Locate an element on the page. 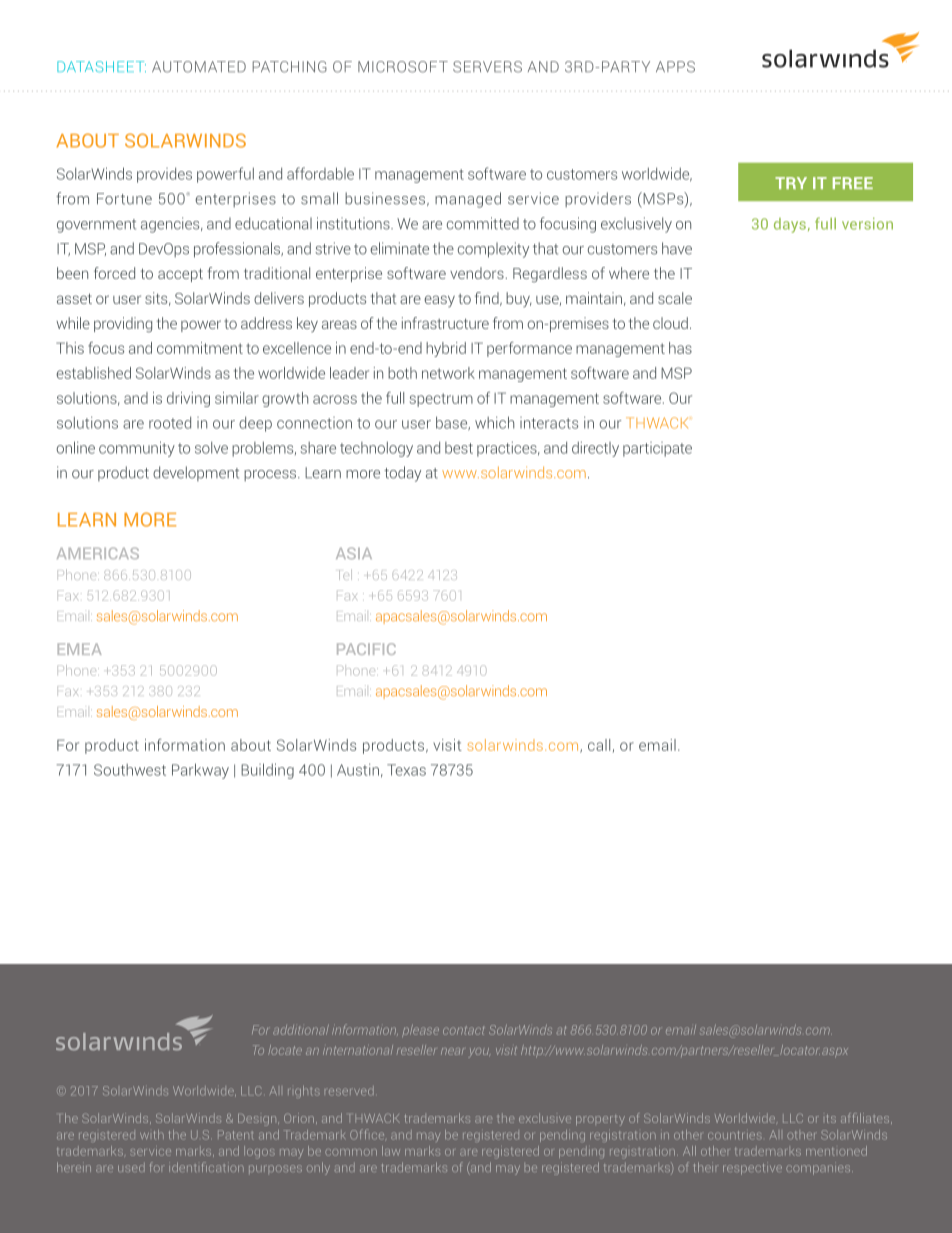  APPS is located at coordinates (675, 67).
